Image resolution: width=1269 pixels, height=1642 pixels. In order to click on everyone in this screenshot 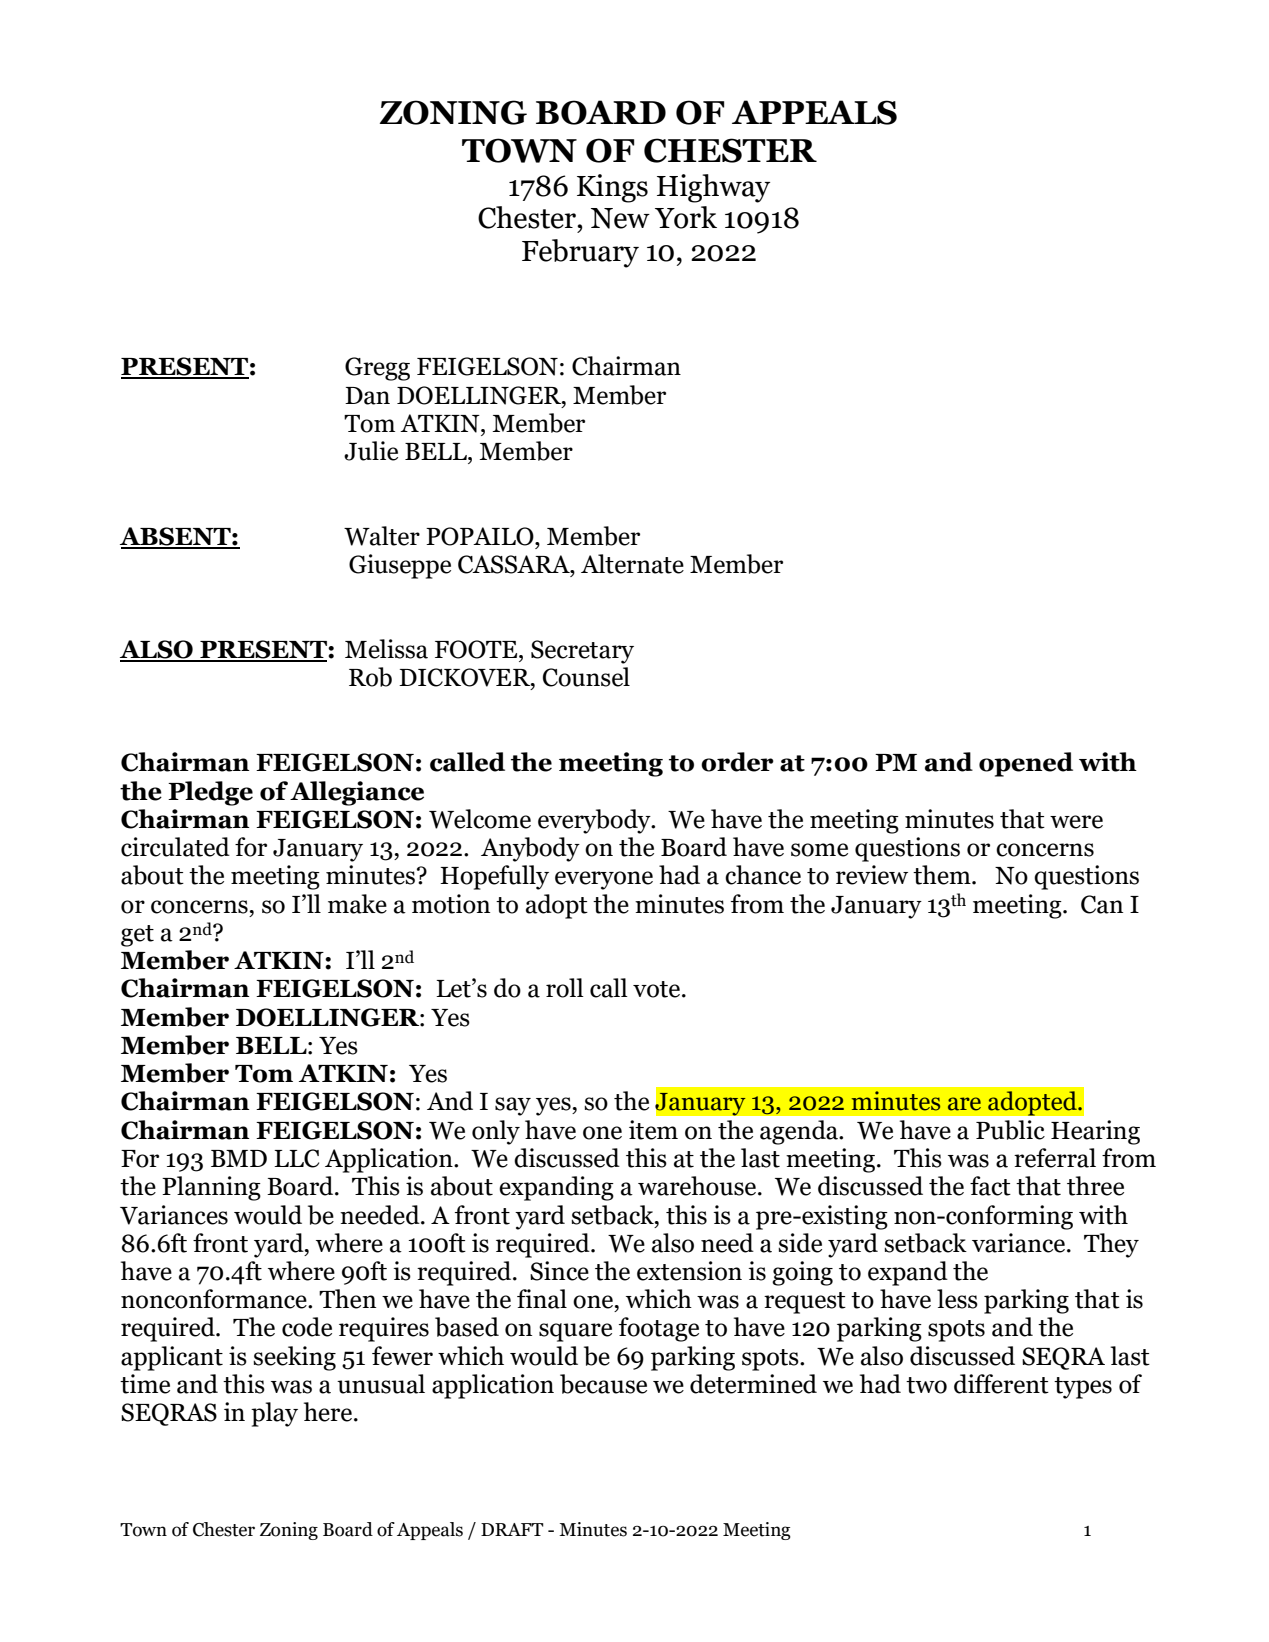, I will do `click(604, 880)`.
